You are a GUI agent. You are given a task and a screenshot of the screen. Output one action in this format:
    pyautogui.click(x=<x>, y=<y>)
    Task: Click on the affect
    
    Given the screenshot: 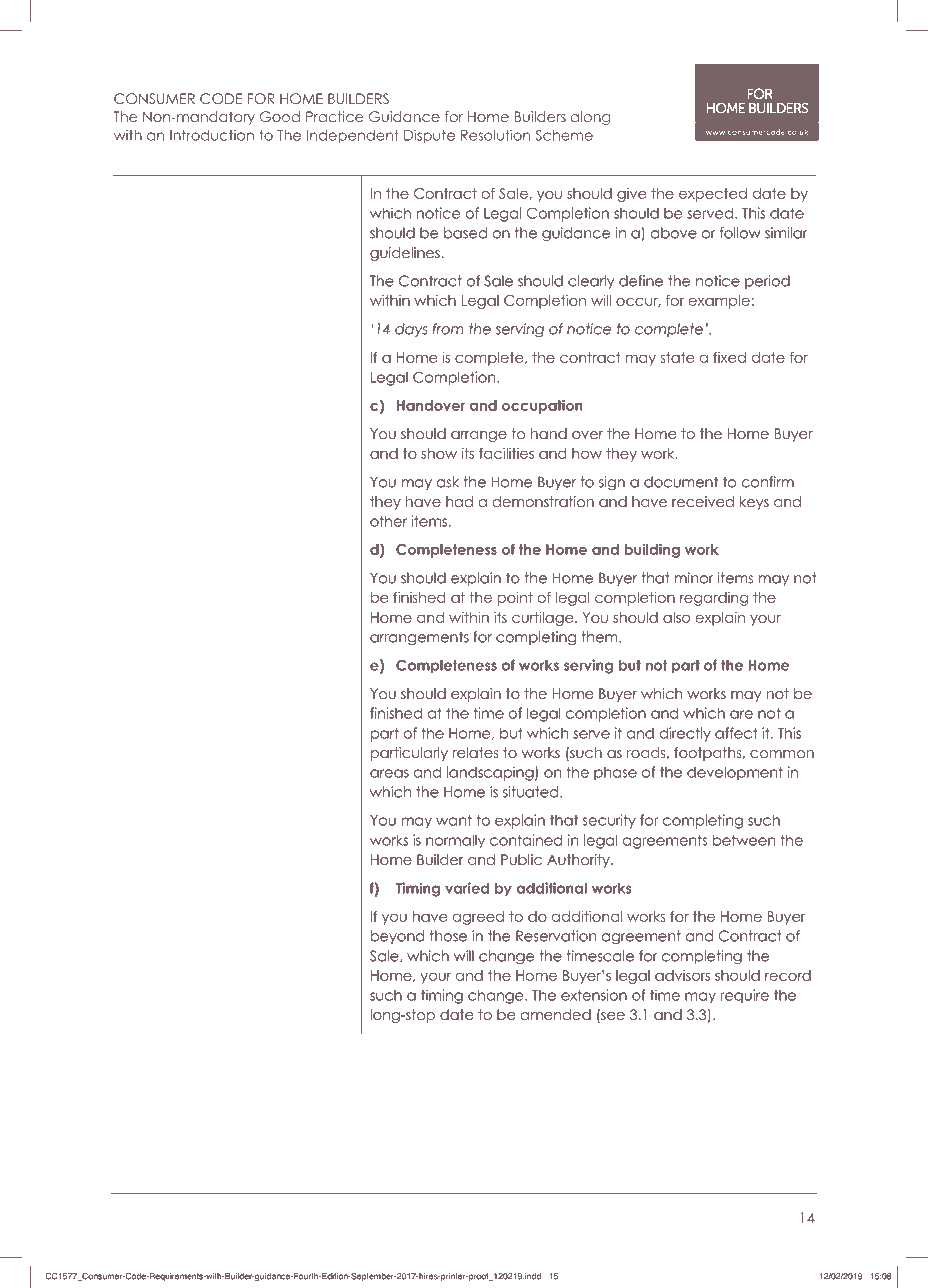 What is the action you would take?
    pyautogui.click(x=736, y=733)
